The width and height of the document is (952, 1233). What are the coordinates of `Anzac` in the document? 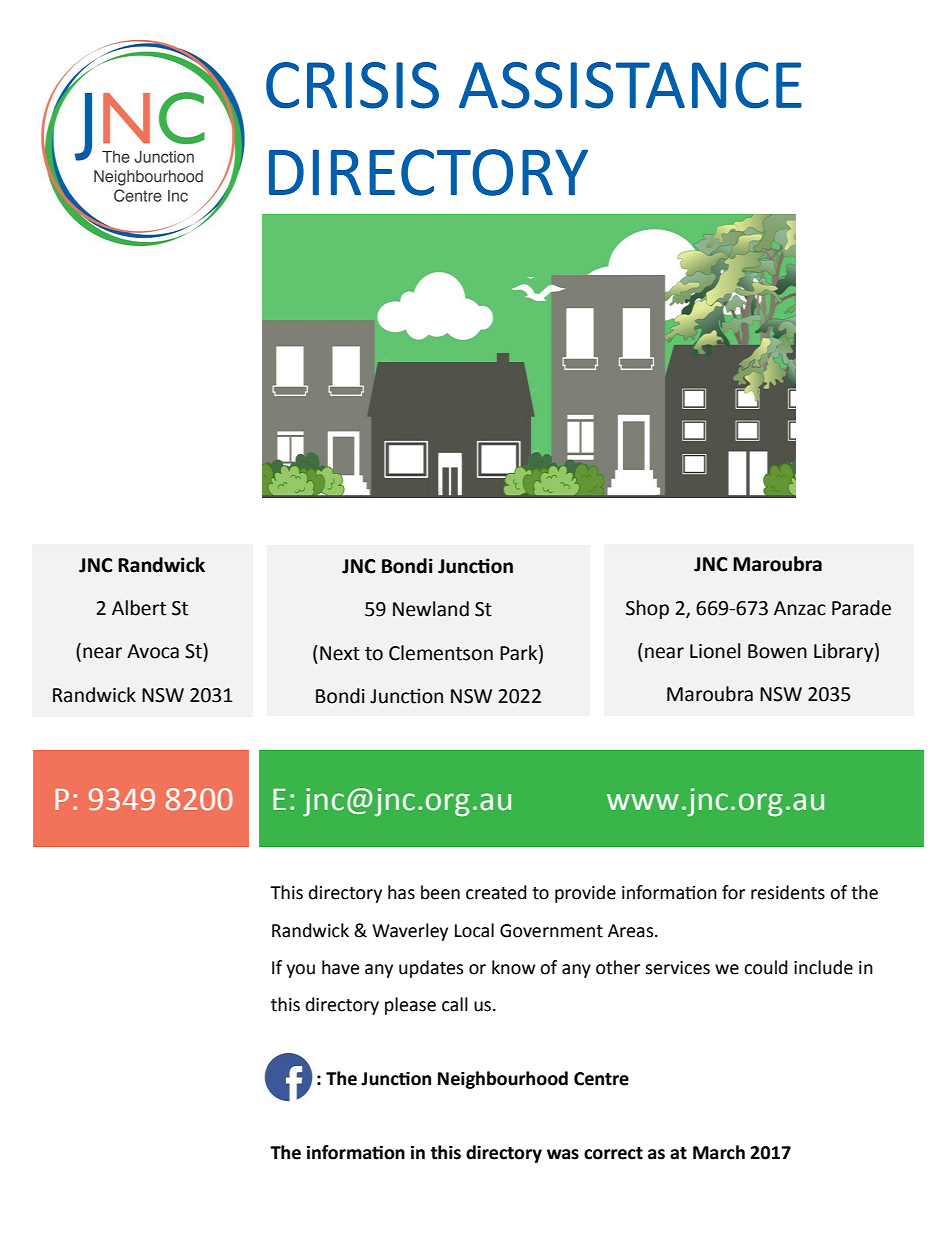 It's located at (800, 608).
